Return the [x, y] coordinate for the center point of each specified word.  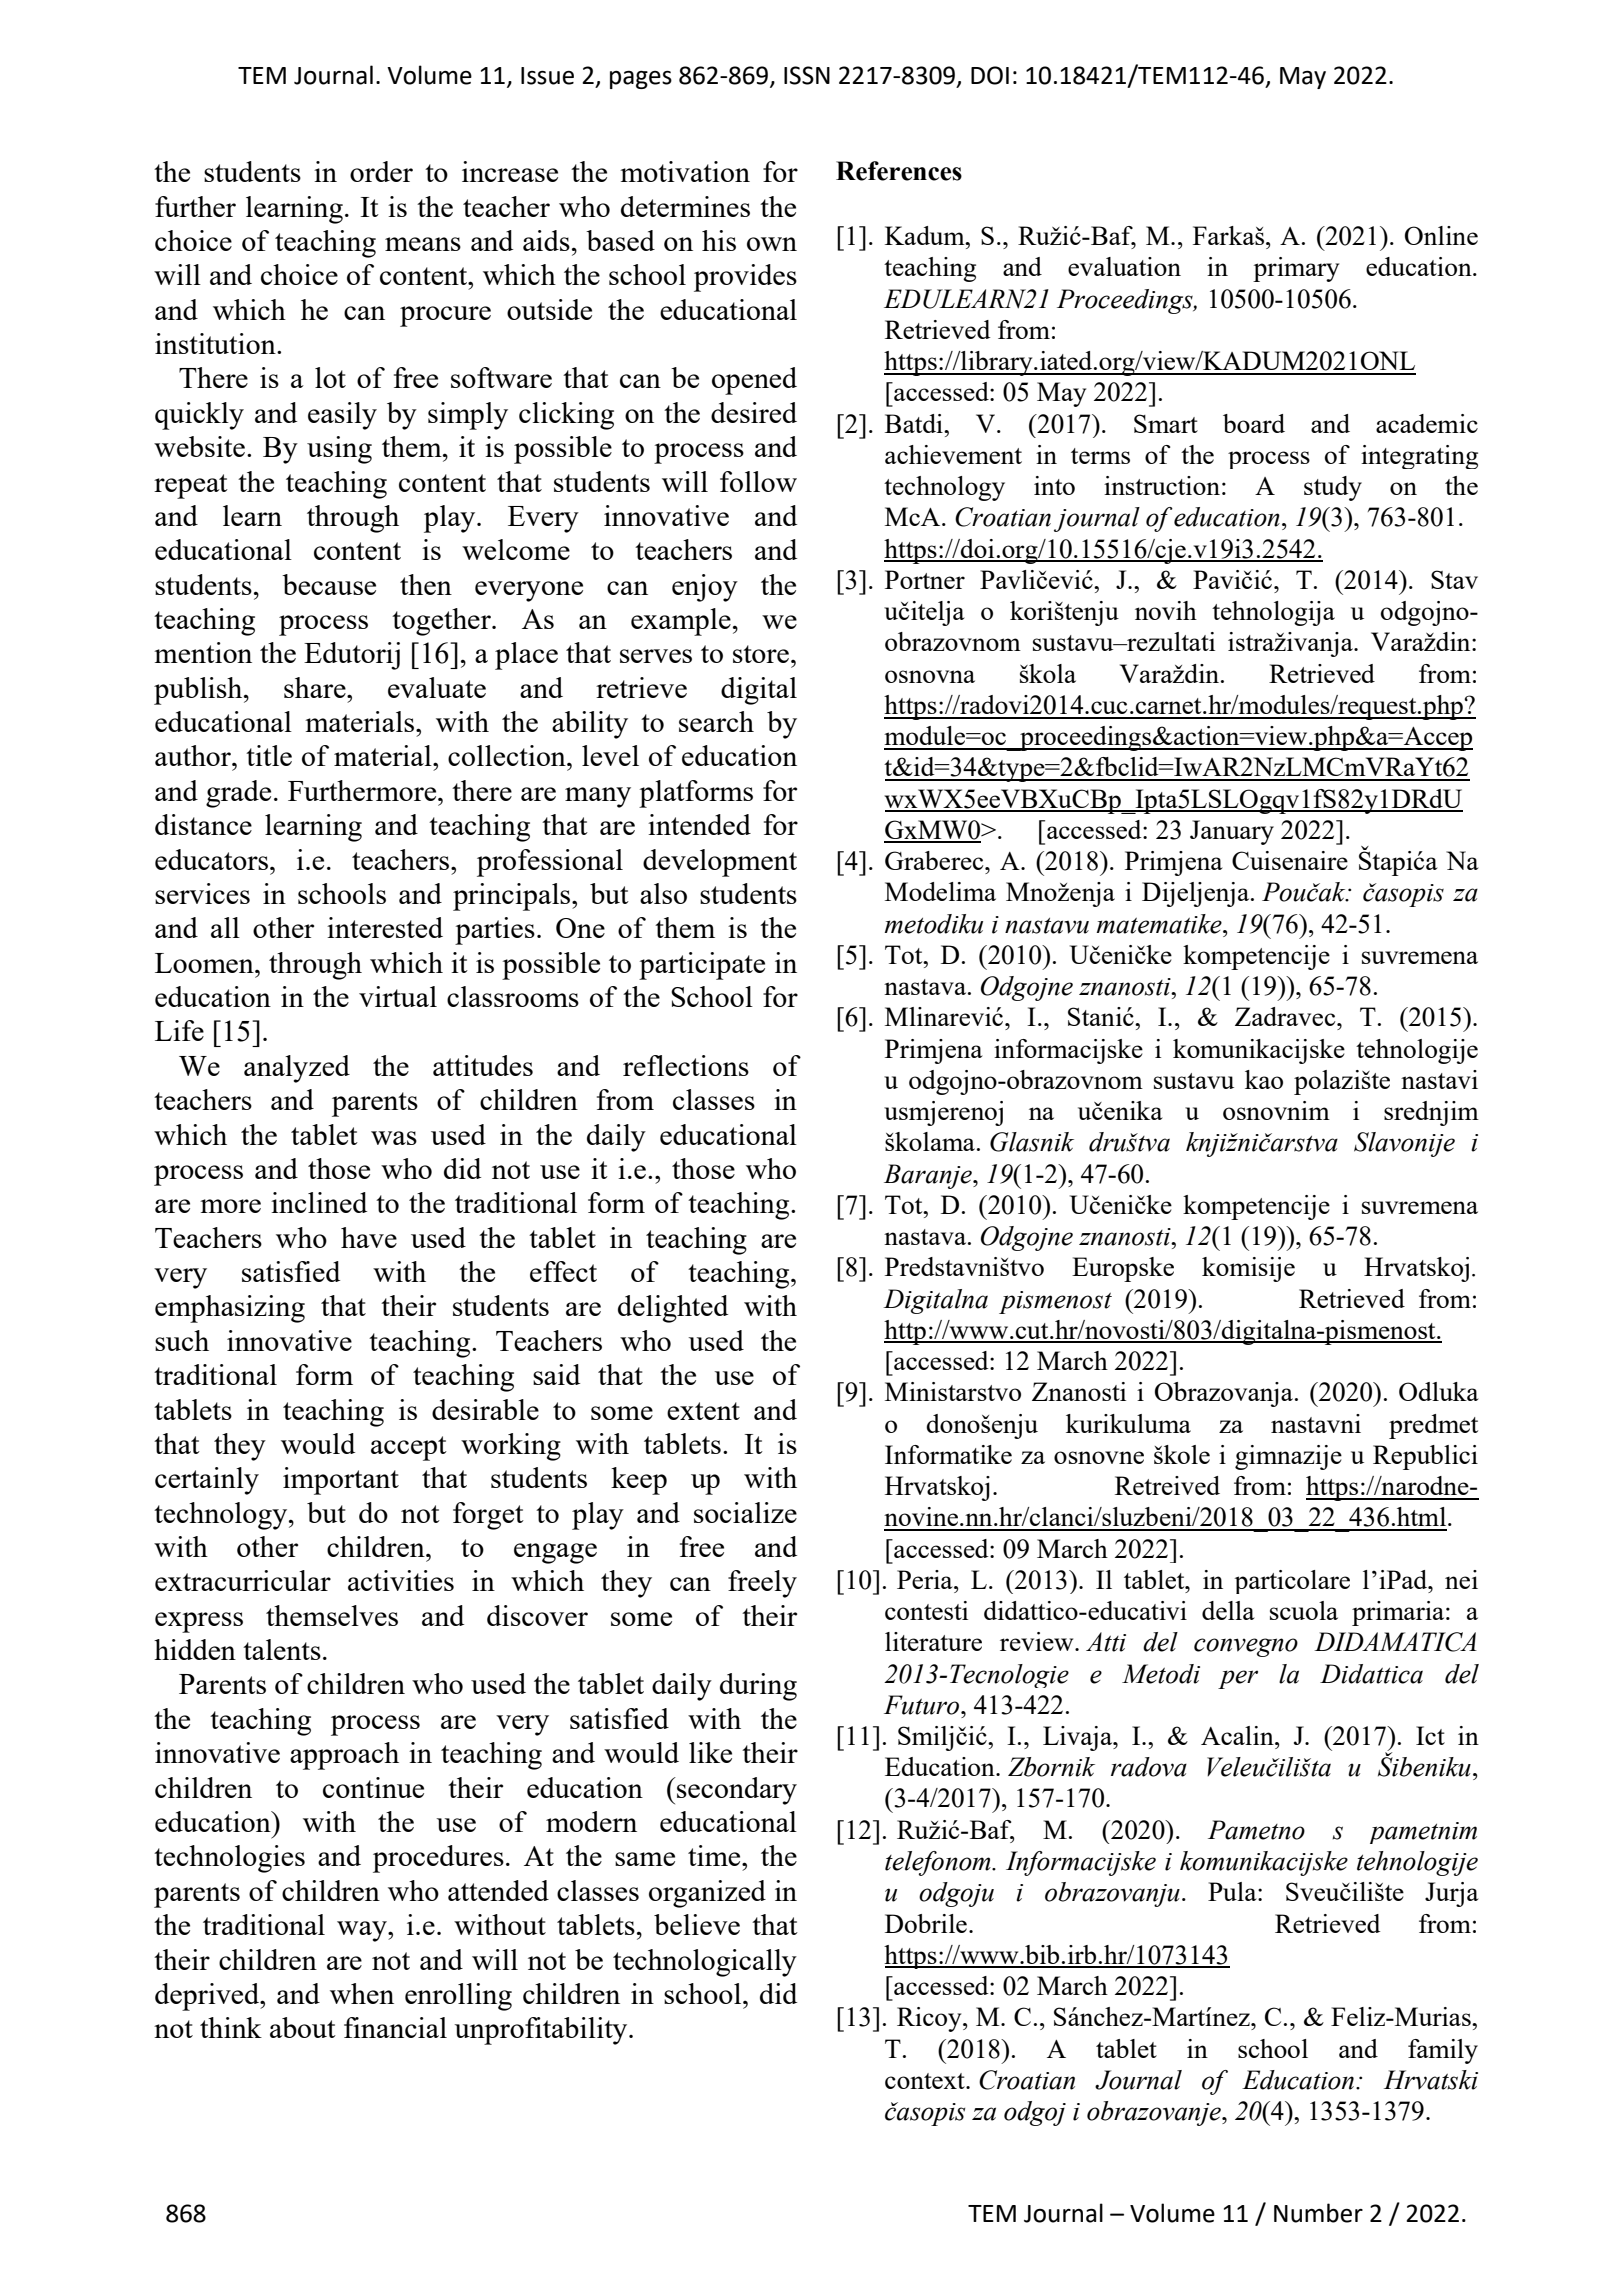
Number [1318, 2213]
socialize [745, 1512]
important [341, 1481]
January [1232, 832]
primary [1296, 269]
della [1228, 1610]
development [720, 863]
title [269, 755]
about [303, 2027]
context [926, 2081]
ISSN [807, 75]
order [381, 171]
